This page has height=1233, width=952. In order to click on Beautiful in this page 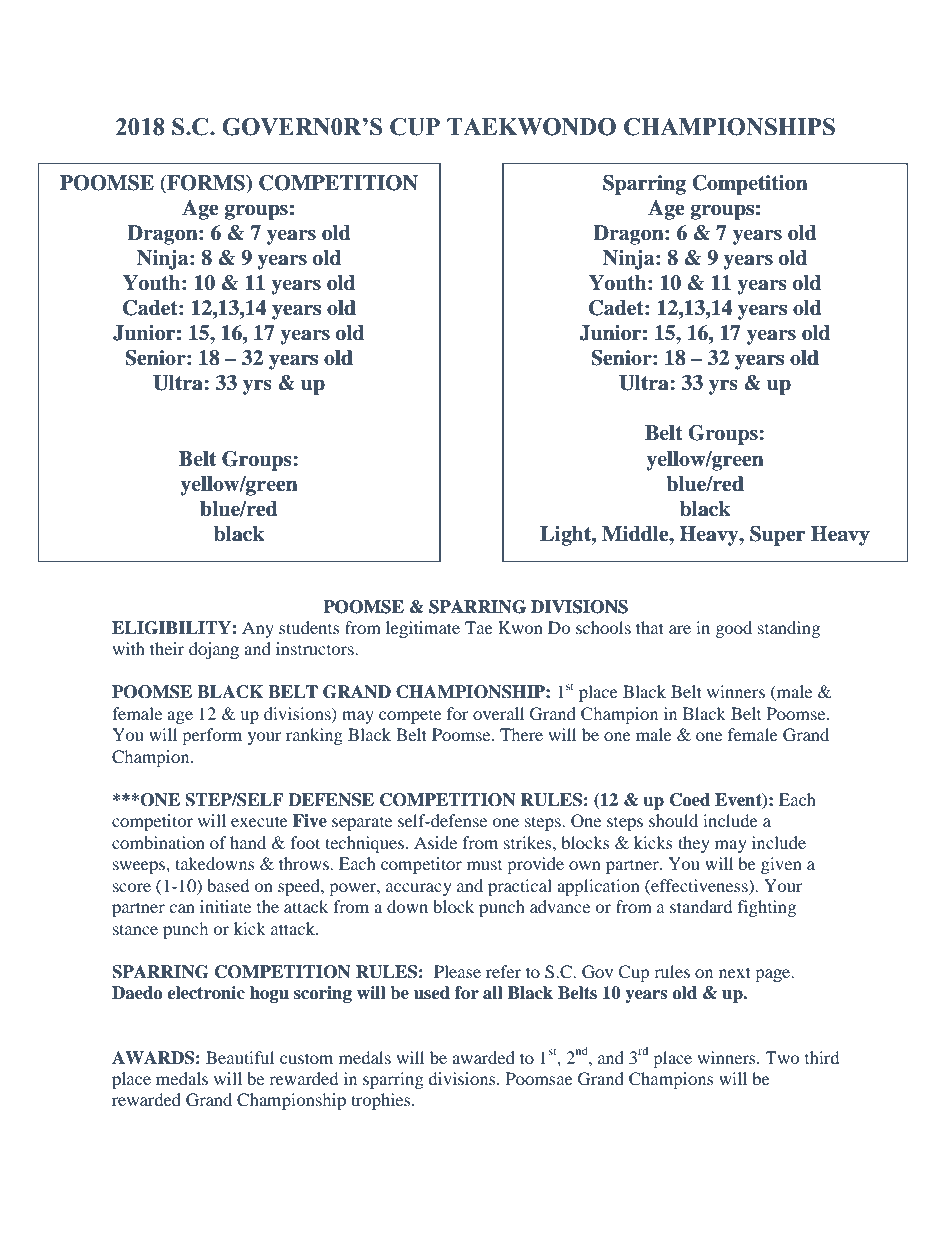, I will do `click(240, 1057)`.
